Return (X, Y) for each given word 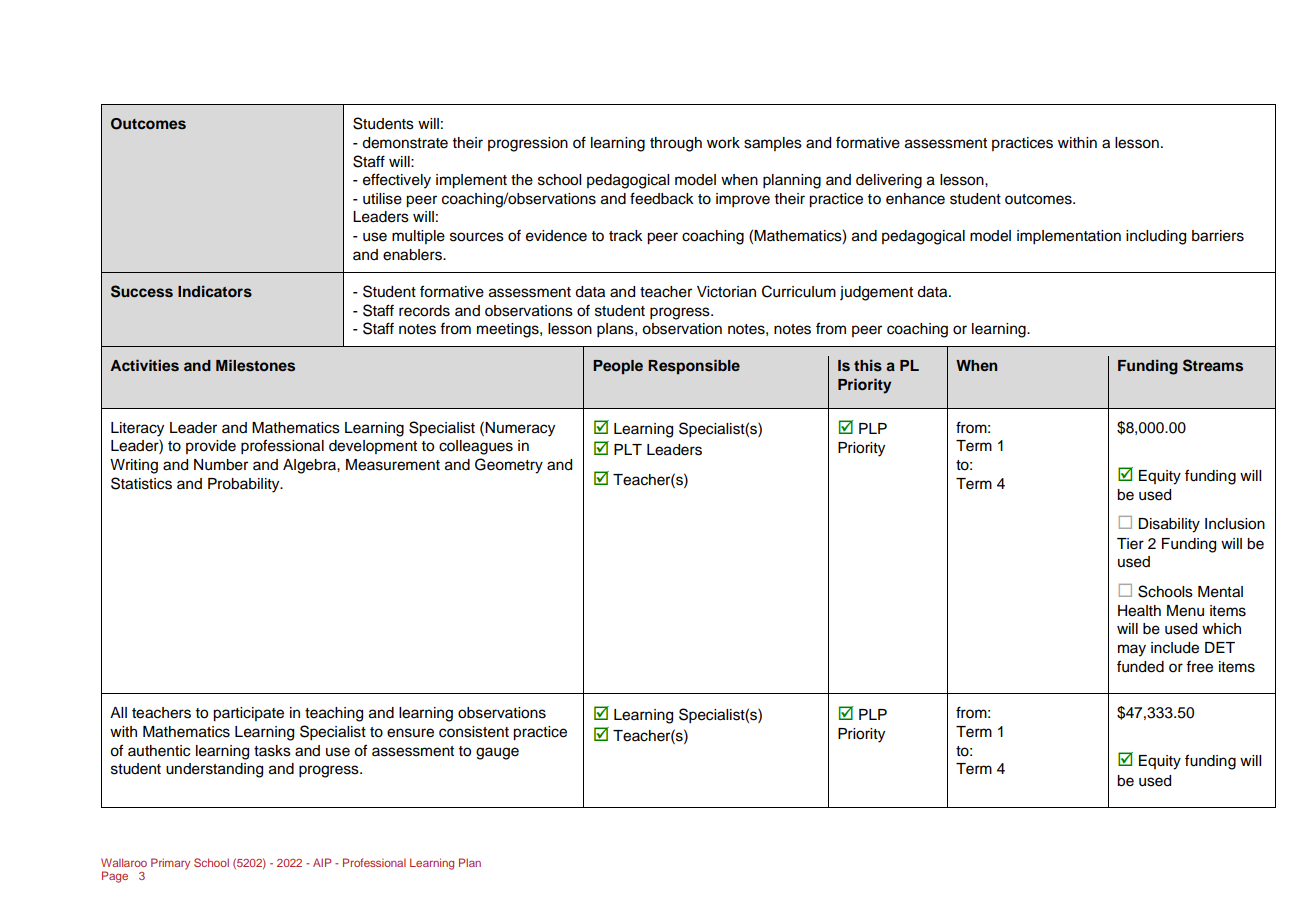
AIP (322, 862)
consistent (474, 732)
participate (248, 714)
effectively (397, 181)
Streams (1213, 365)
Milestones (255, 365)
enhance (915, 199)
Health (1139, 611)
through (676, 144)
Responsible (694, 366)
